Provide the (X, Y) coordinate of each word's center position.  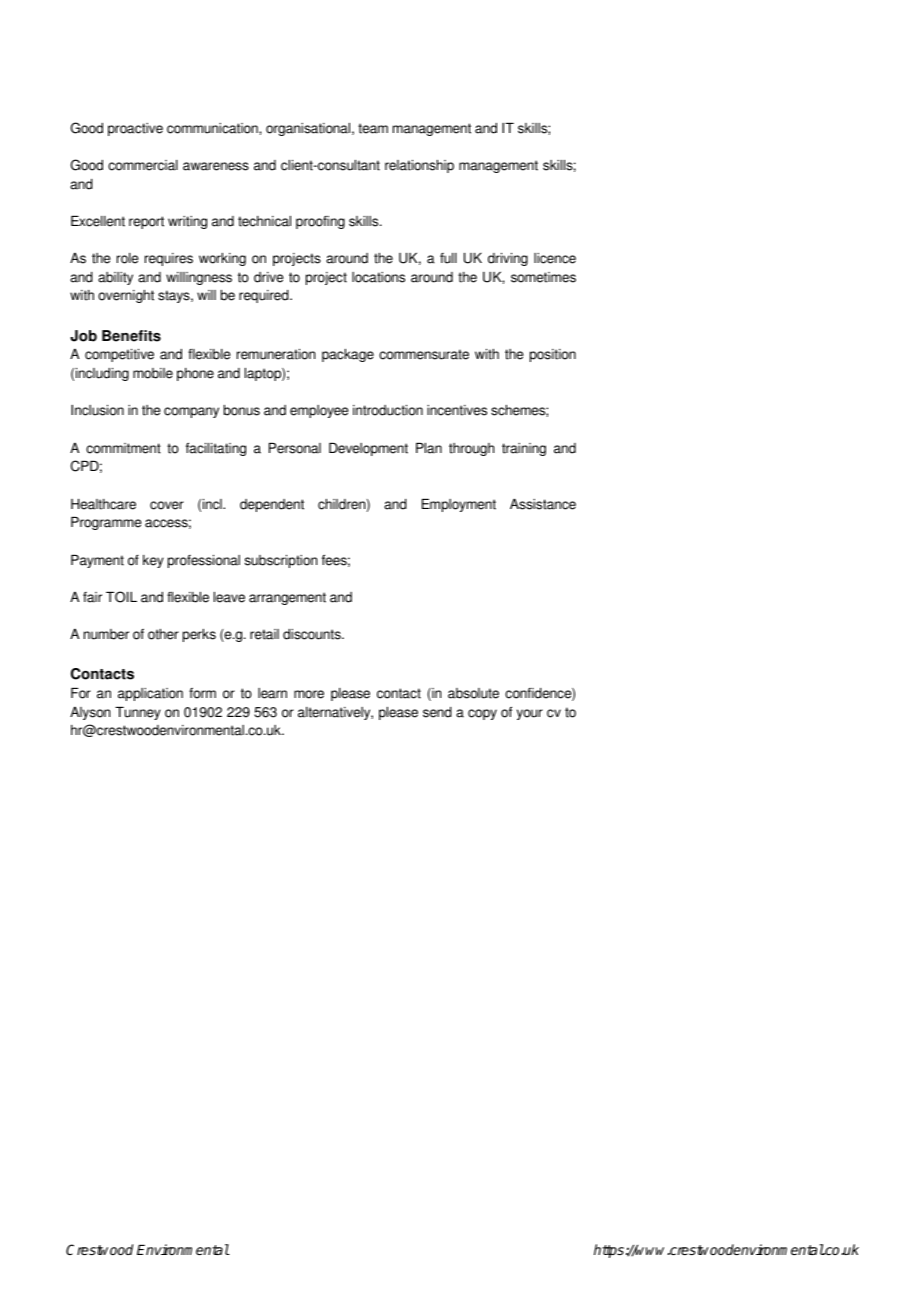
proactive (135, 129)
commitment (123, 448)
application (150, 694)
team (373, 128)
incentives (457, 410)
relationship (419, 166)
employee (319, 411)
